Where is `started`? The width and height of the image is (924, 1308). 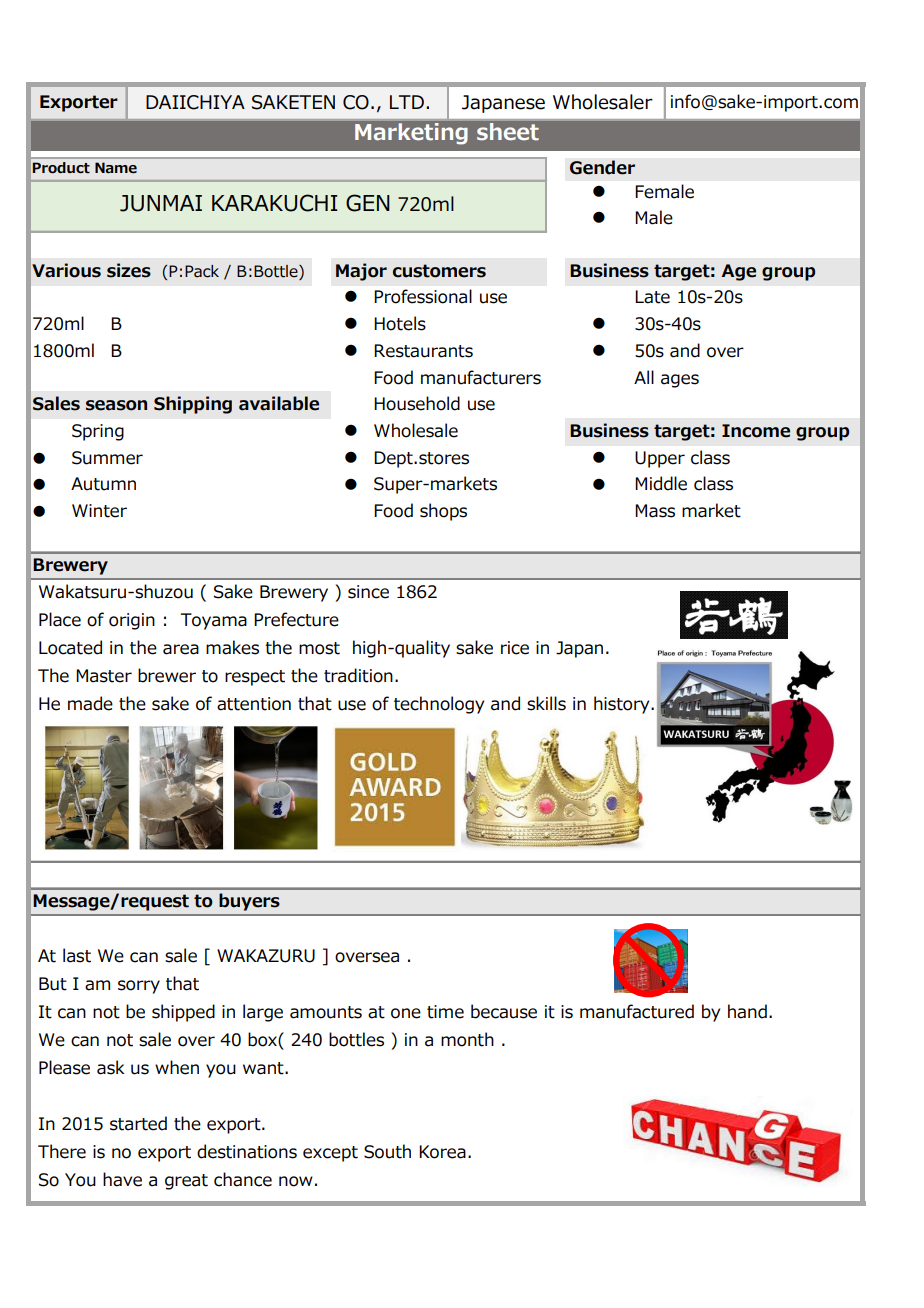
started is located at coordinates (138, 1123).
